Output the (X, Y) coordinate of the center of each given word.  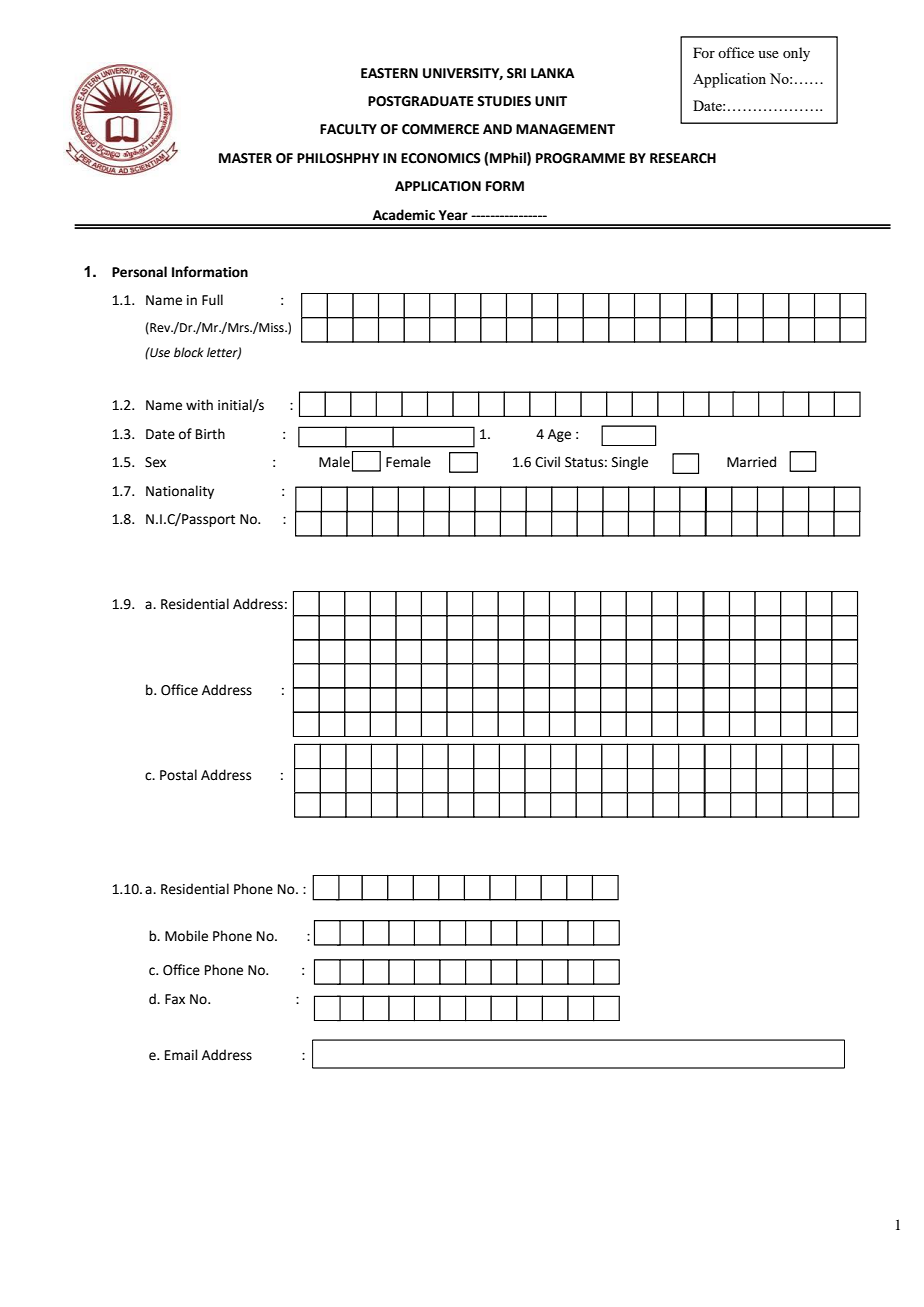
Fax (175, 999)
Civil (547, 462)
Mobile (186, 936)
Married (751, 462)
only (796, 54)
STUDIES (504, 101)
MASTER (245, 158)
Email (181, 1055)
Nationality (180, 492)
